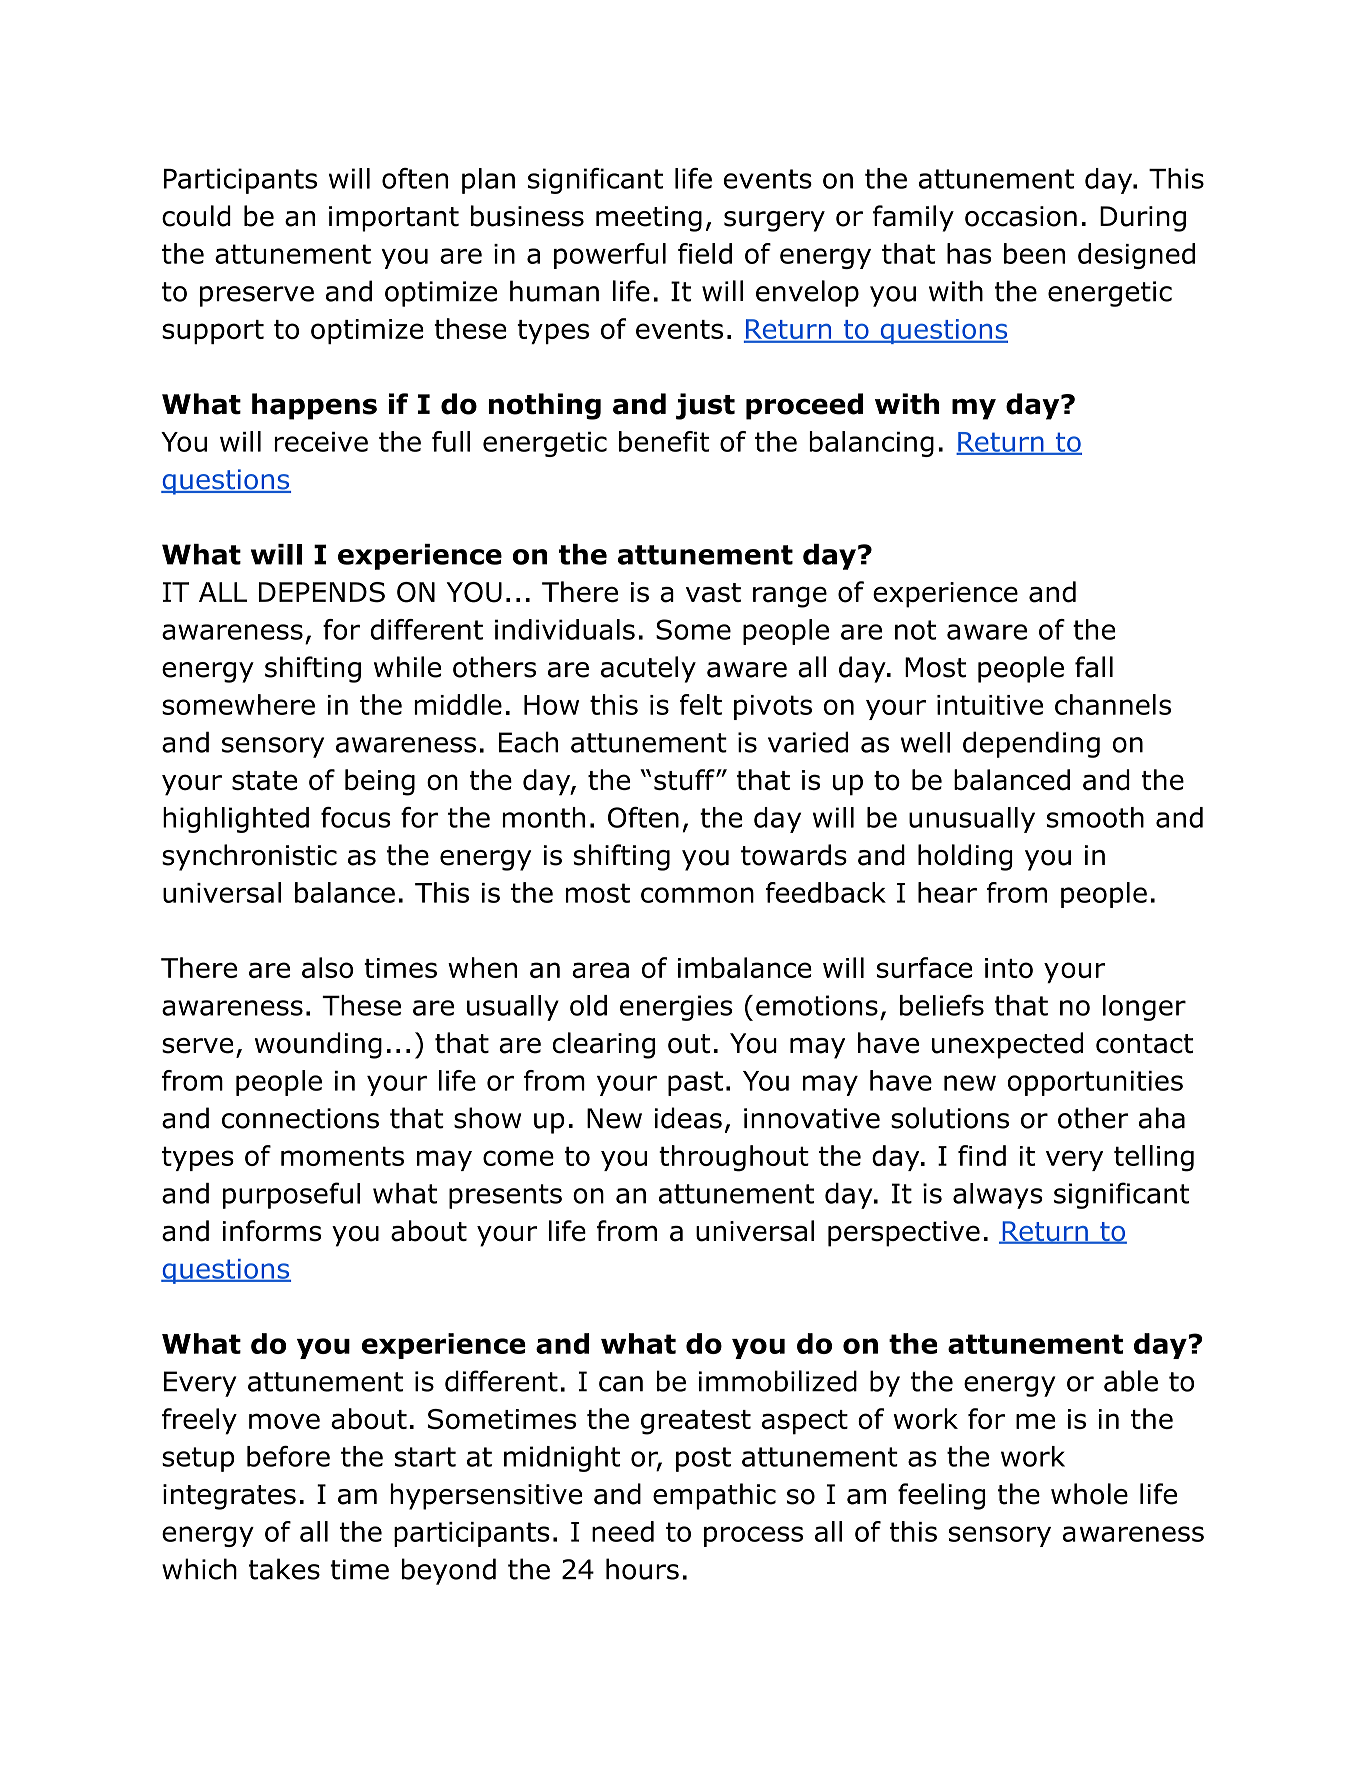 The width and height of the screenshot is (1371, 1775). What do you see at coordinates (649, 219) in the screenshot?
I see `meeting` at bounding box center [649, 219].
